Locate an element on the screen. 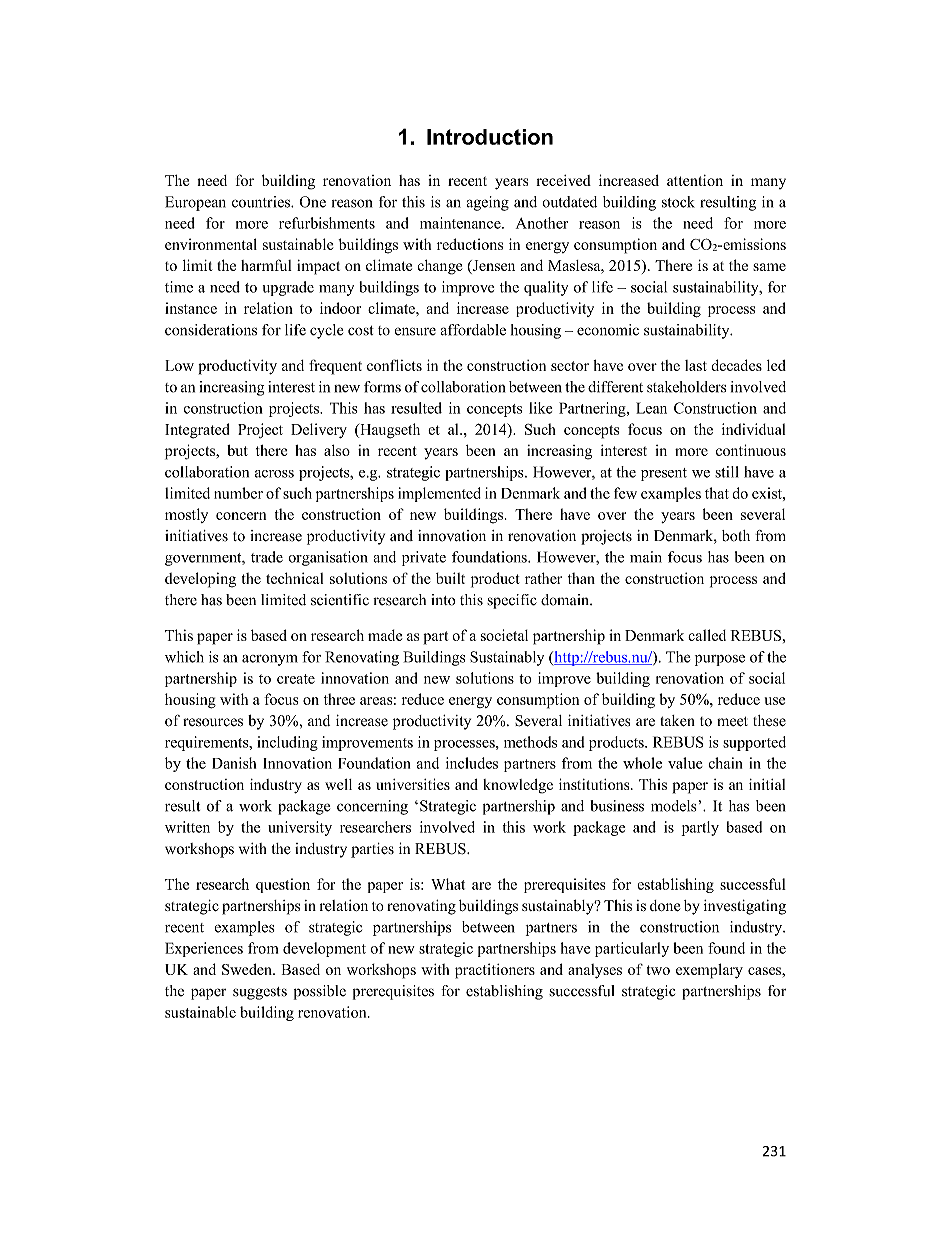 This screenshot has width=952, height=1233. trade is located at coordinates (267, 557).
